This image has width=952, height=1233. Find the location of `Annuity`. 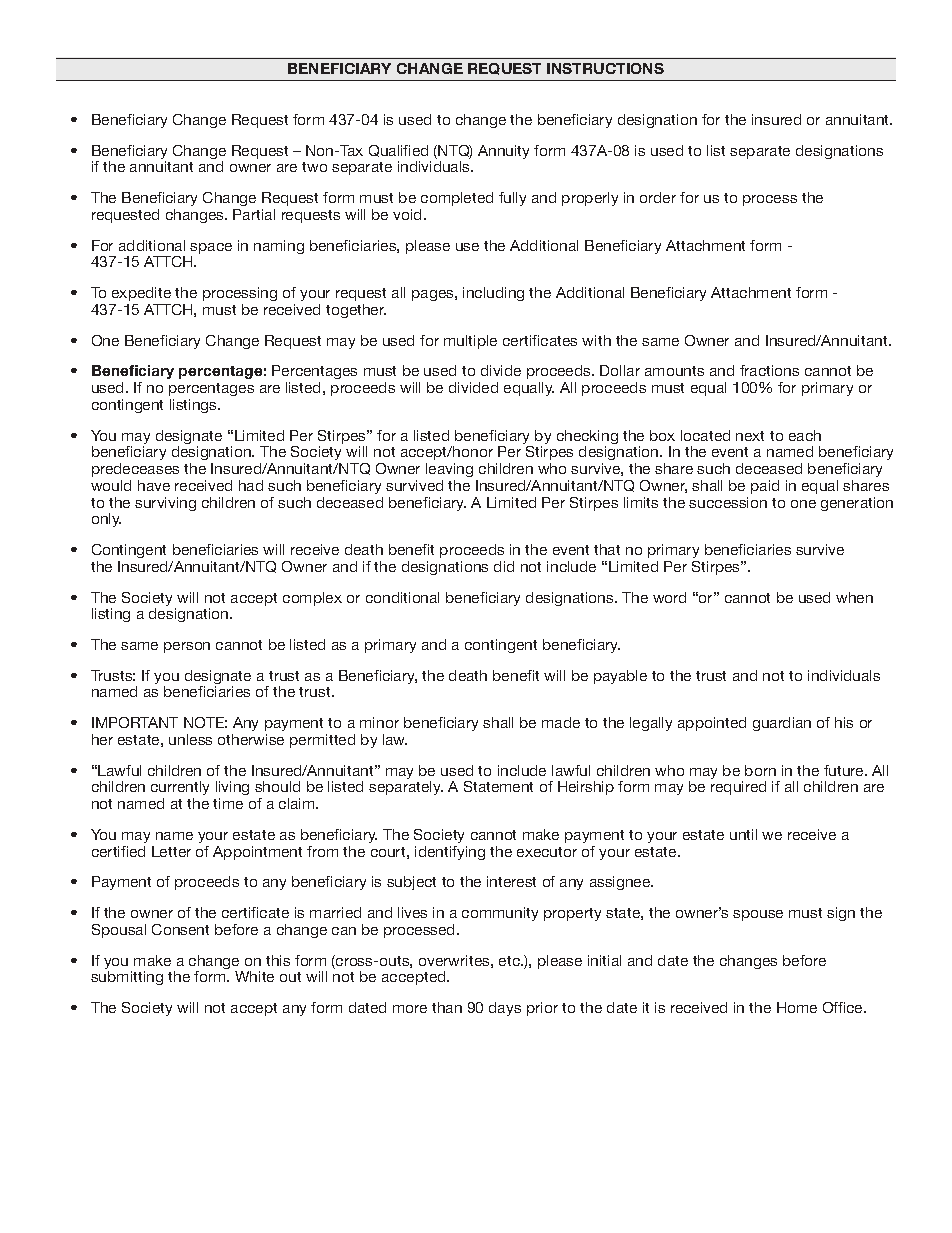

Annuity is located at coordinates (503, 152).
